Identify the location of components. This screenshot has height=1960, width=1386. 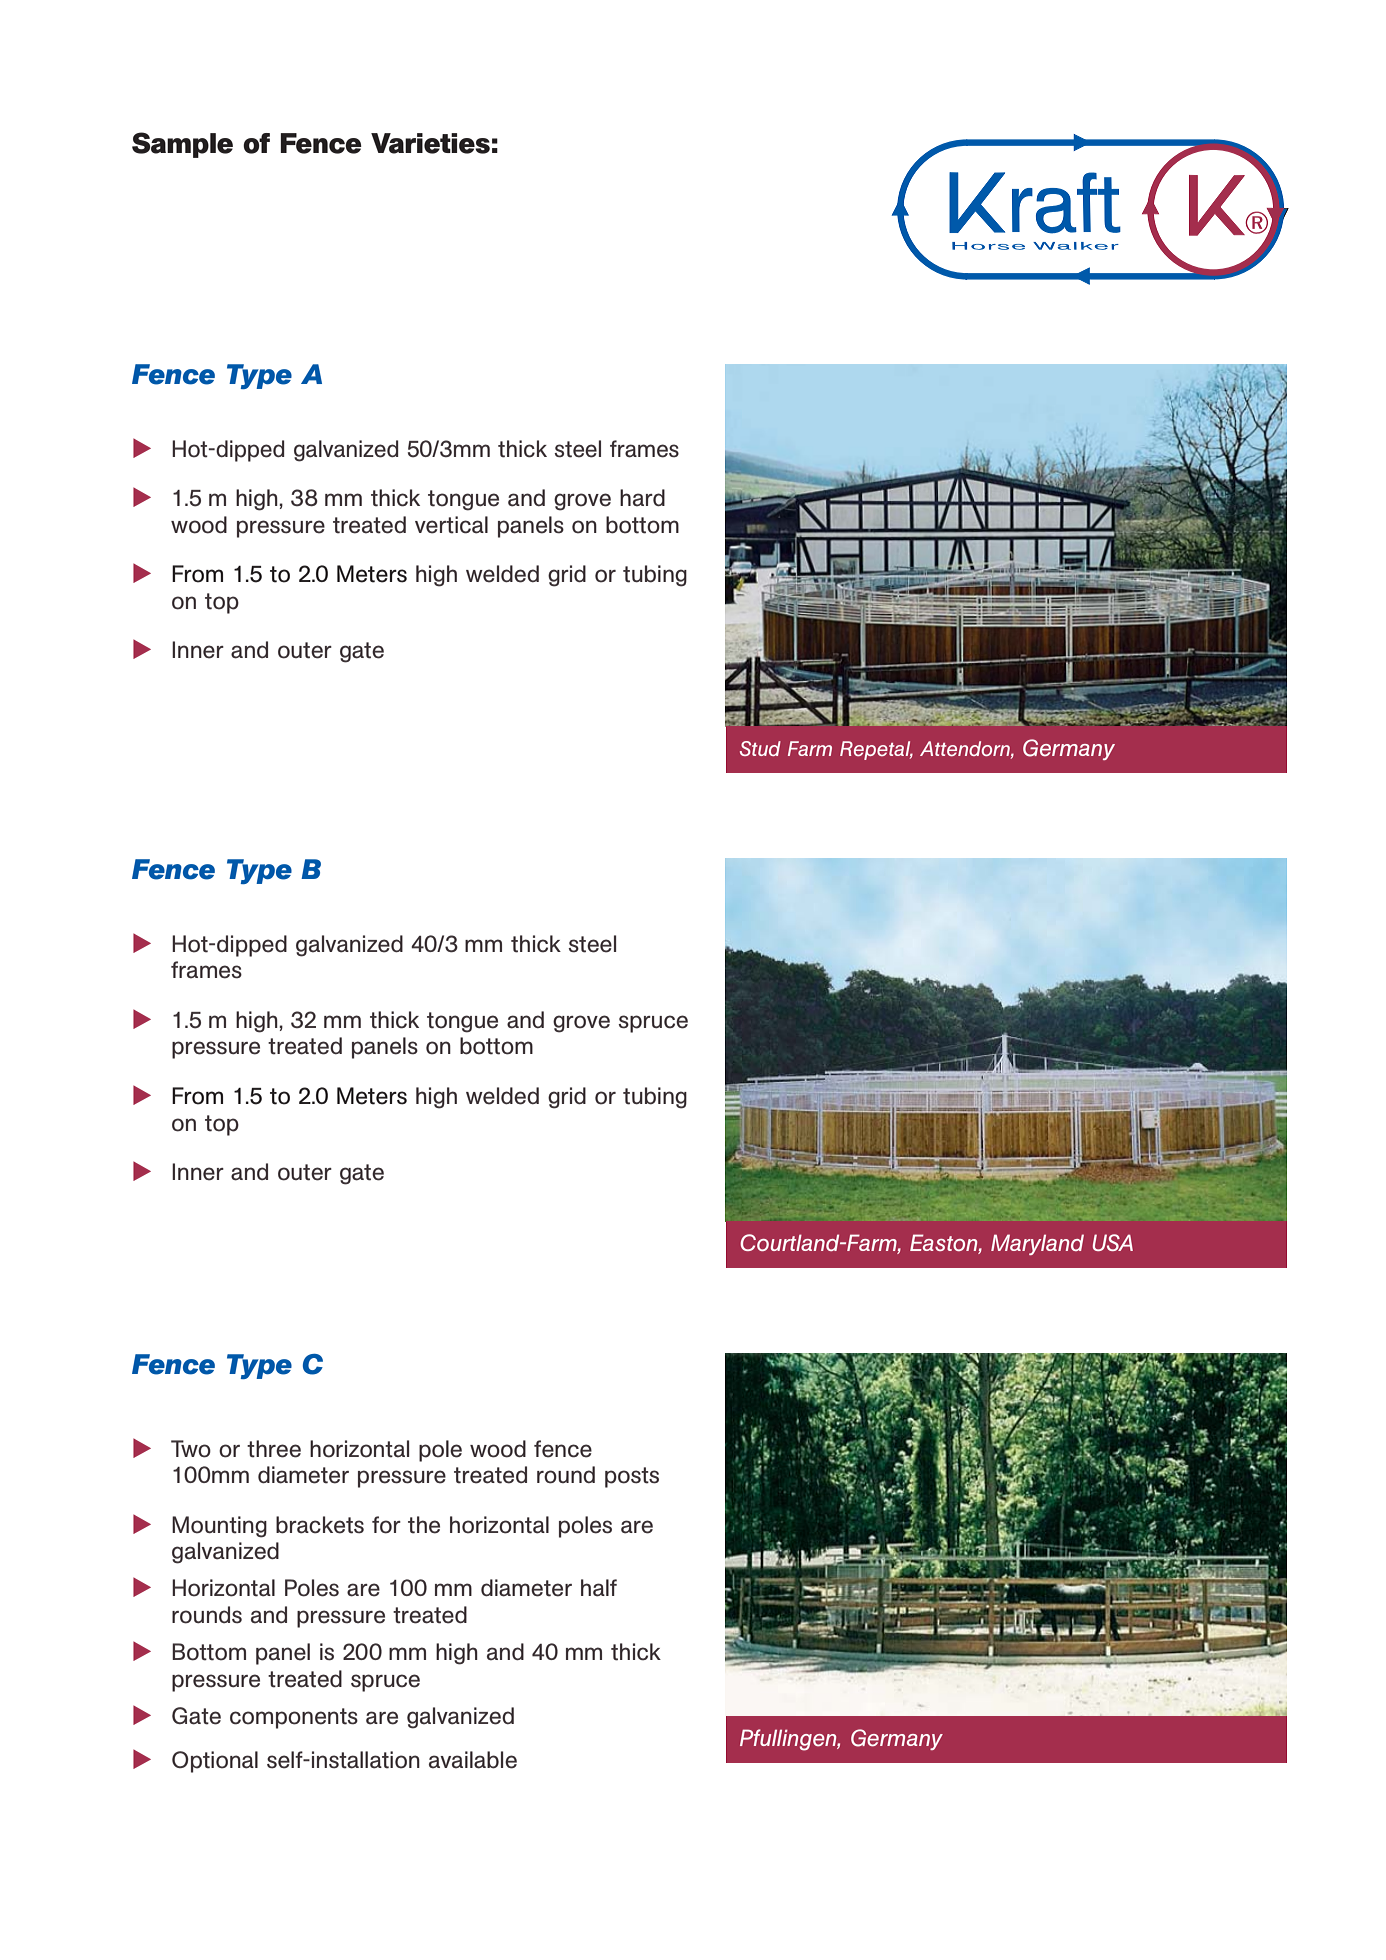
(294, 1718).
